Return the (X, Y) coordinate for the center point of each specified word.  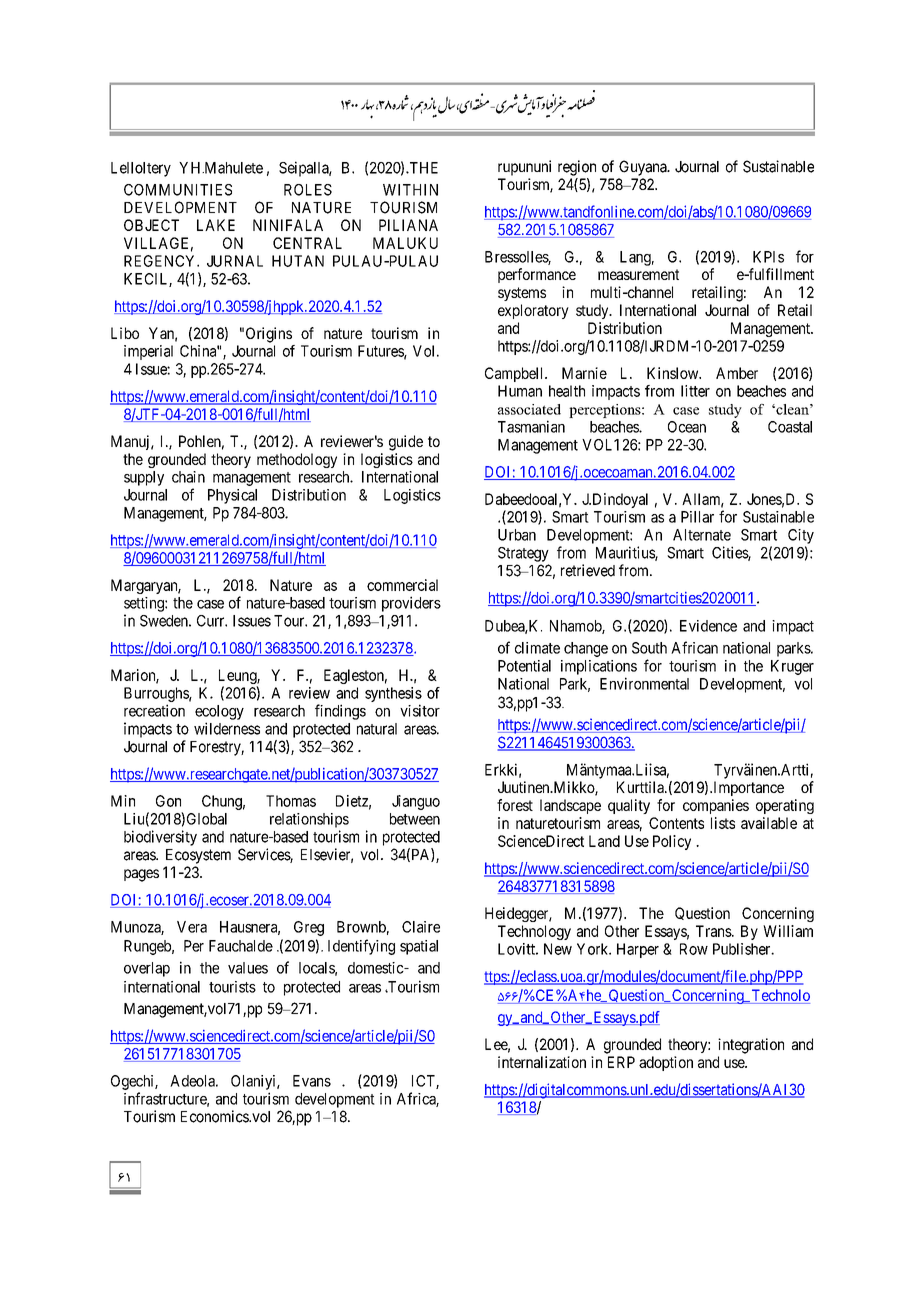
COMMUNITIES (178, 190)
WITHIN (410, 190)
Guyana (644, 168)
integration (751, 1046)
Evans (312, 1081)
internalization (542, 1062)
